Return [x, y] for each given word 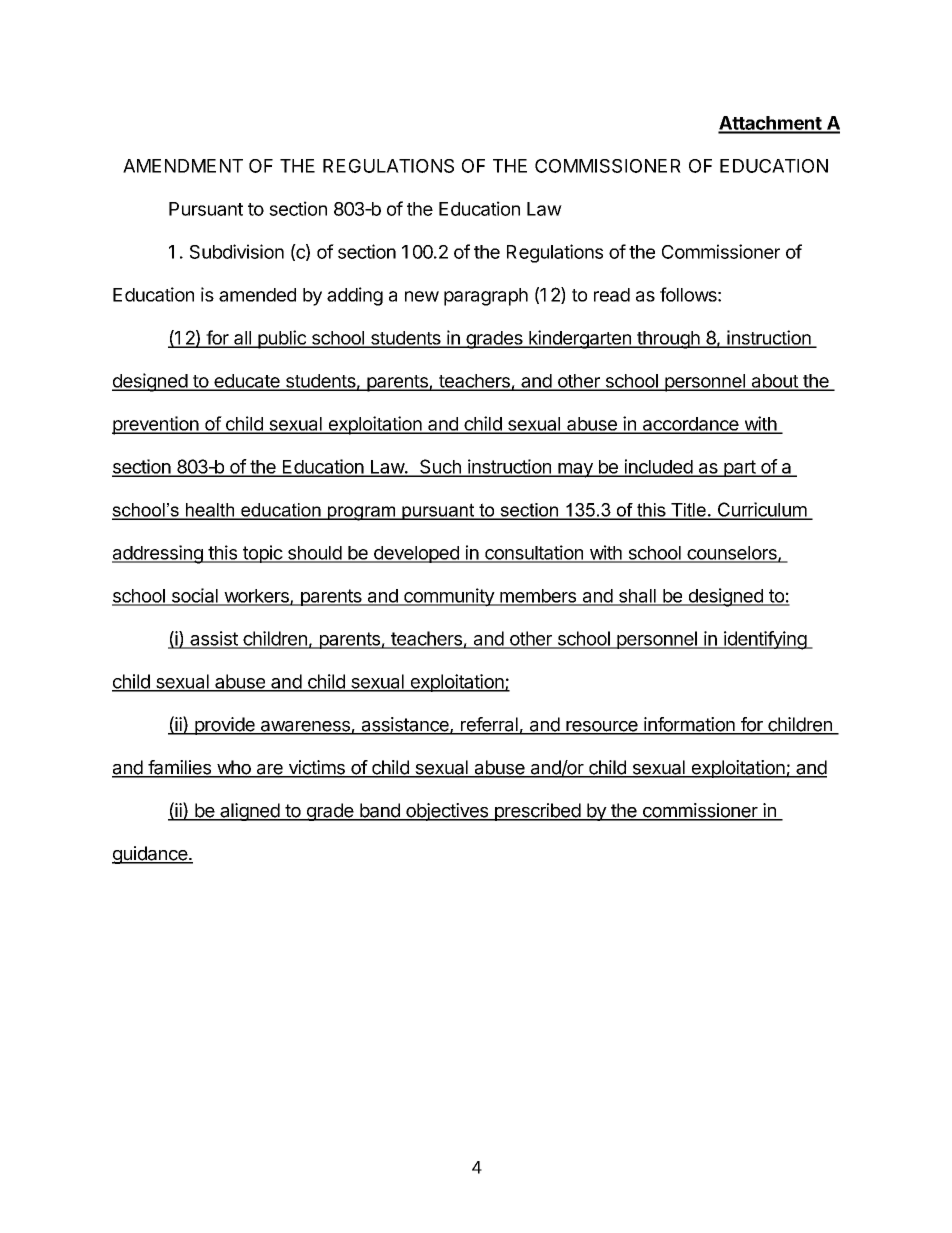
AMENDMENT [183, 166]
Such [440, 467]
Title [688, 511]
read [612, 295]
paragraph [486, 297]
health [210, 511]
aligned [249, 812]
